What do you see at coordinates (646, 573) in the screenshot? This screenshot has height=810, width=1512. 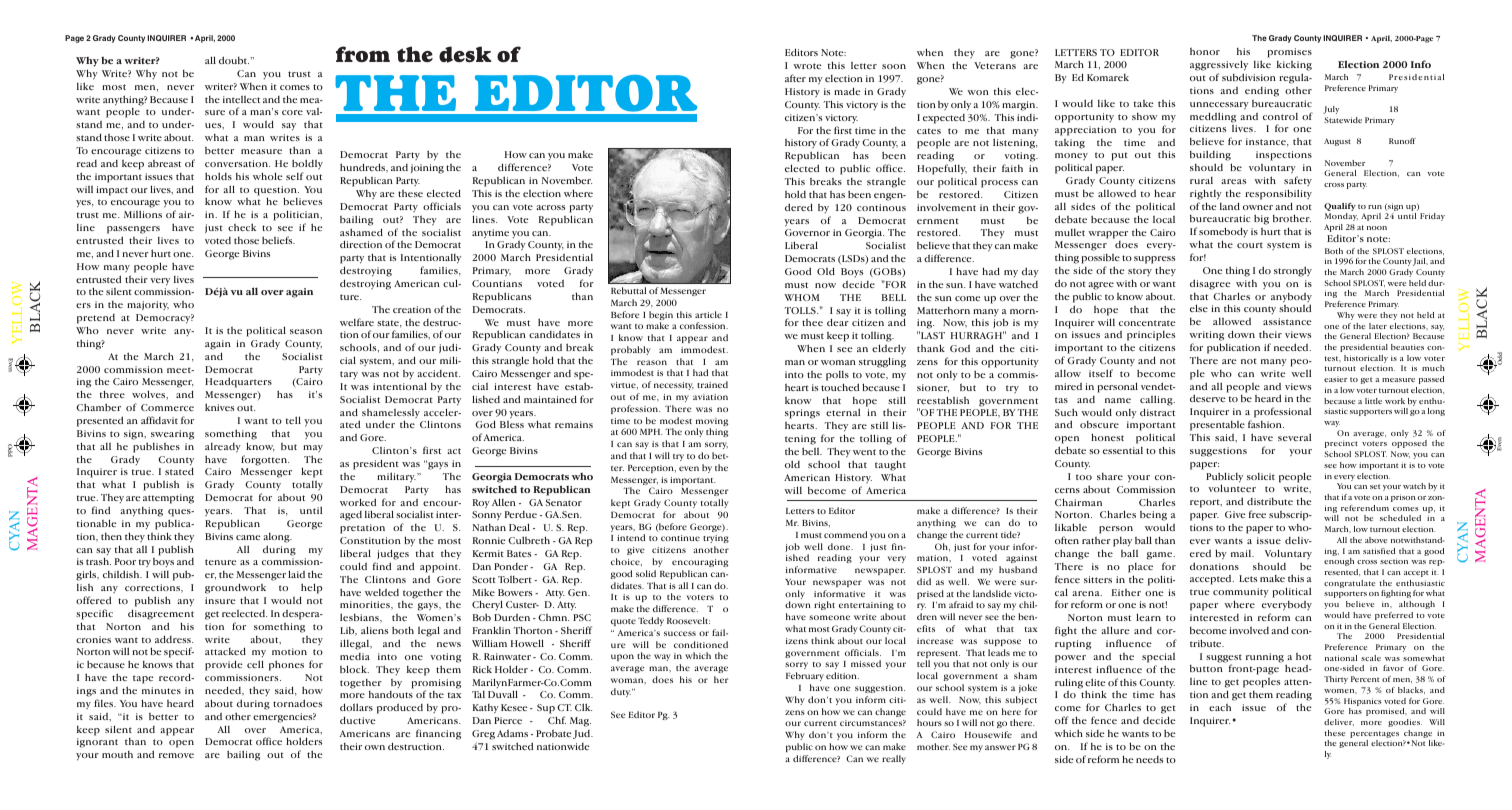 I see `solid` at bounding box center [646, 573].
